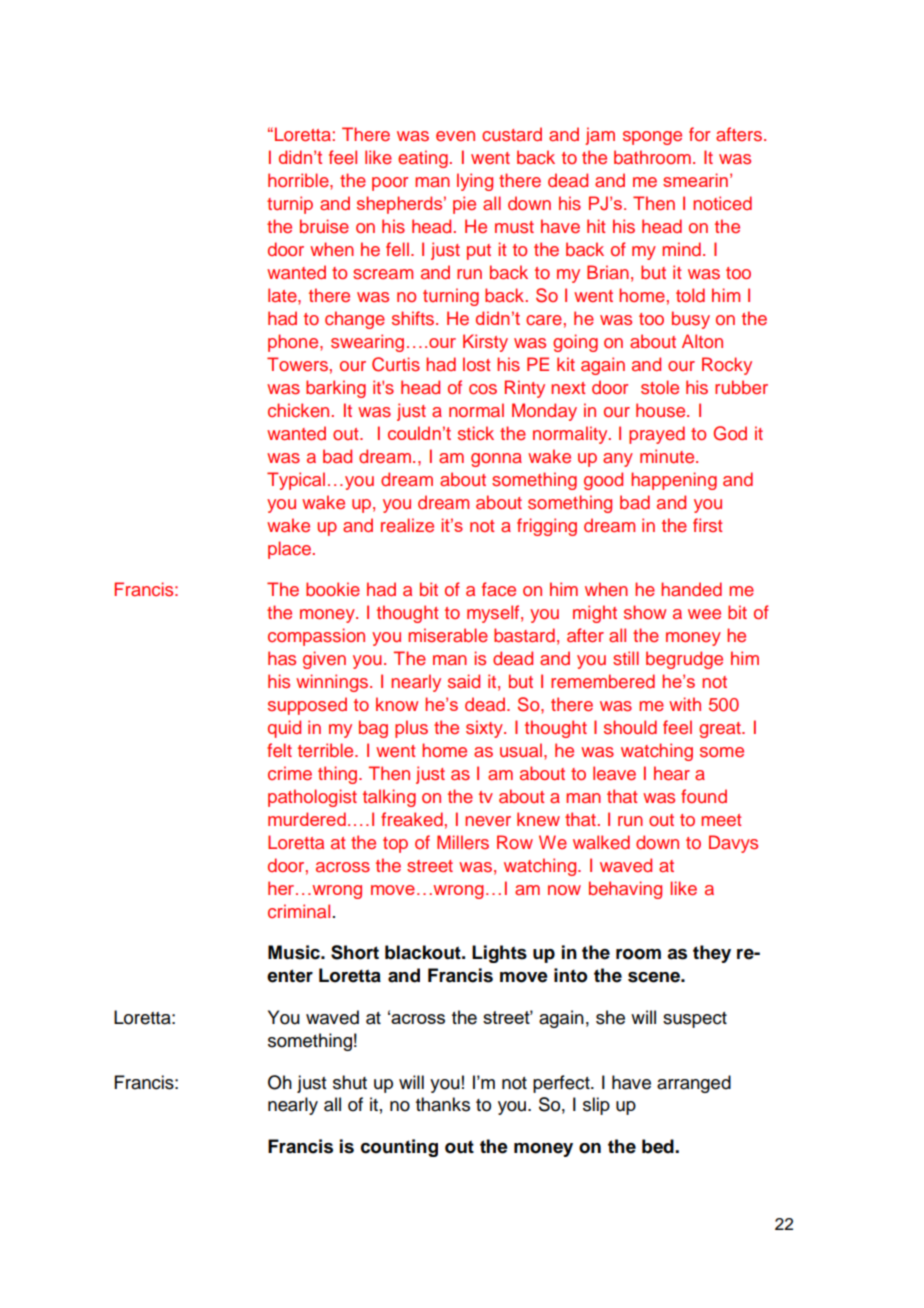  What do you see at coordinates (699, 134) in the document?
I see `for` at bounding box center [699, 134].
